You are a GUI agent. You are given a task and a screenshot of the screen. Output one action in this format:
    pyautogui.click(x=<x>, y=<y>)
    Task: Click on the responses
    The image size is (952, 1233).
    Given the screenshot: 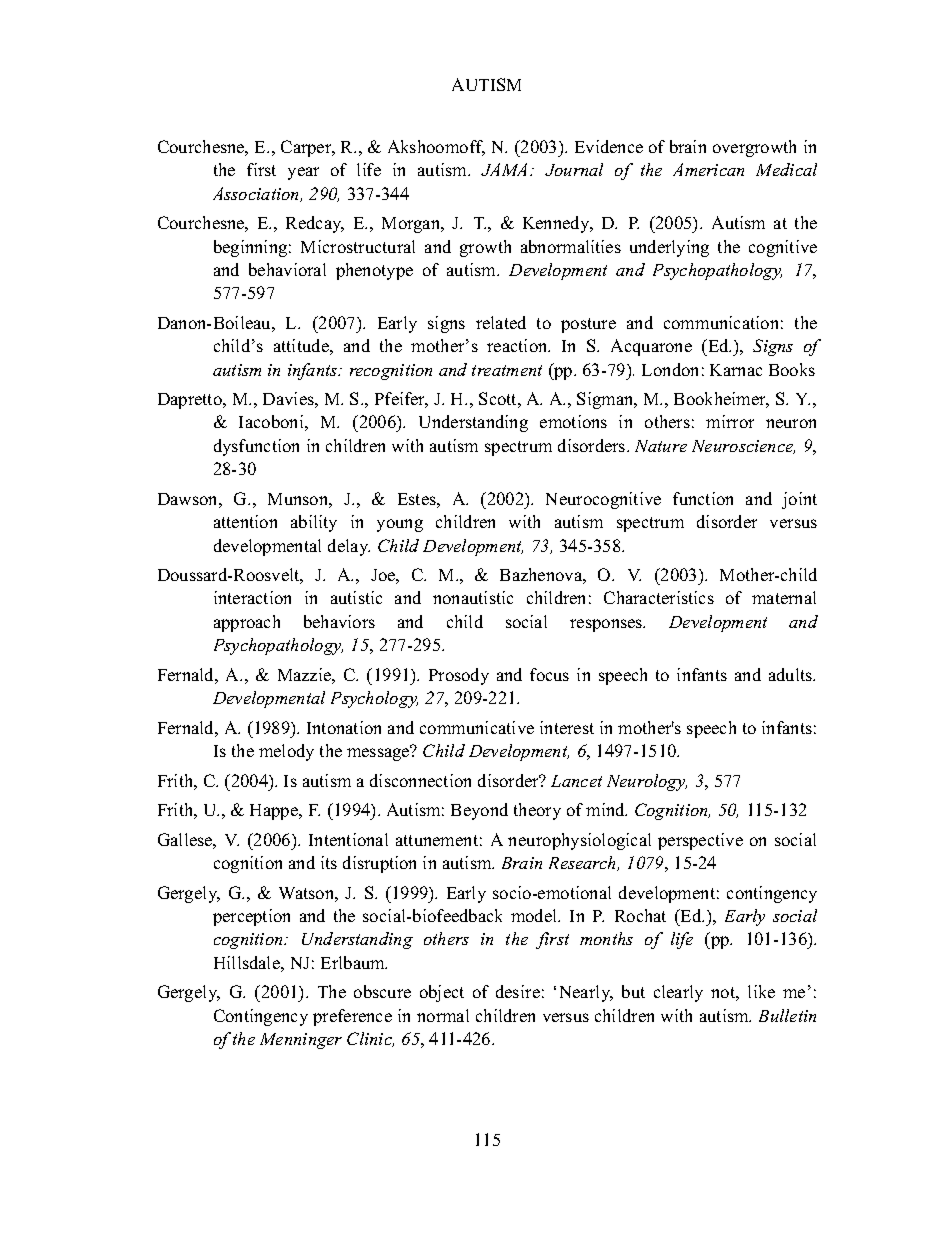 What is the action you would take?
    pyautogui.click(x=607, y=625)
